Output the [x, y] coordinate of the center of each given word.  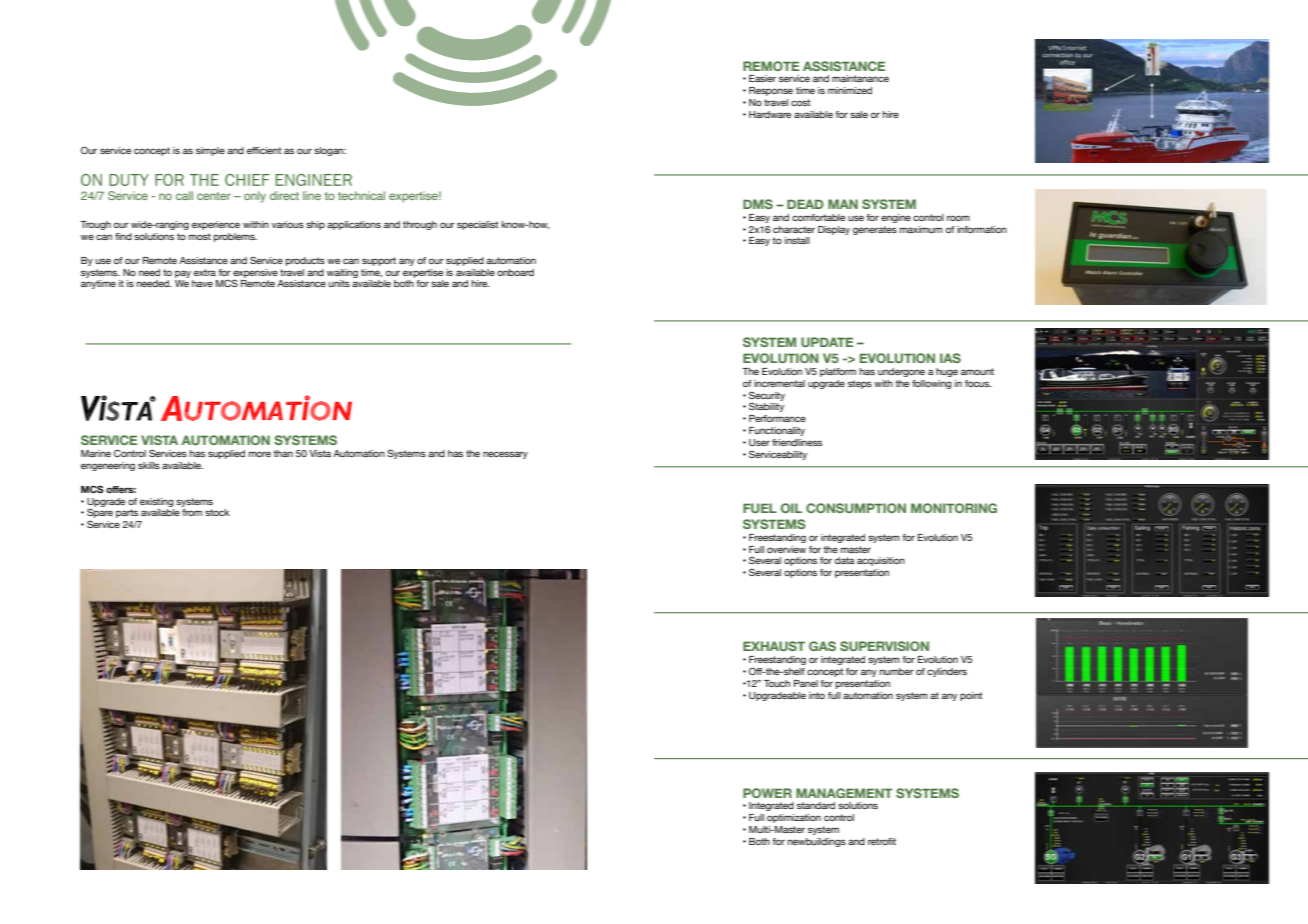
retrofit [882, 841]
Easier [762, 78]
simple [210, 151]
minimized [850, 90]
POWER [767, 793]
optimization [794, 818]
